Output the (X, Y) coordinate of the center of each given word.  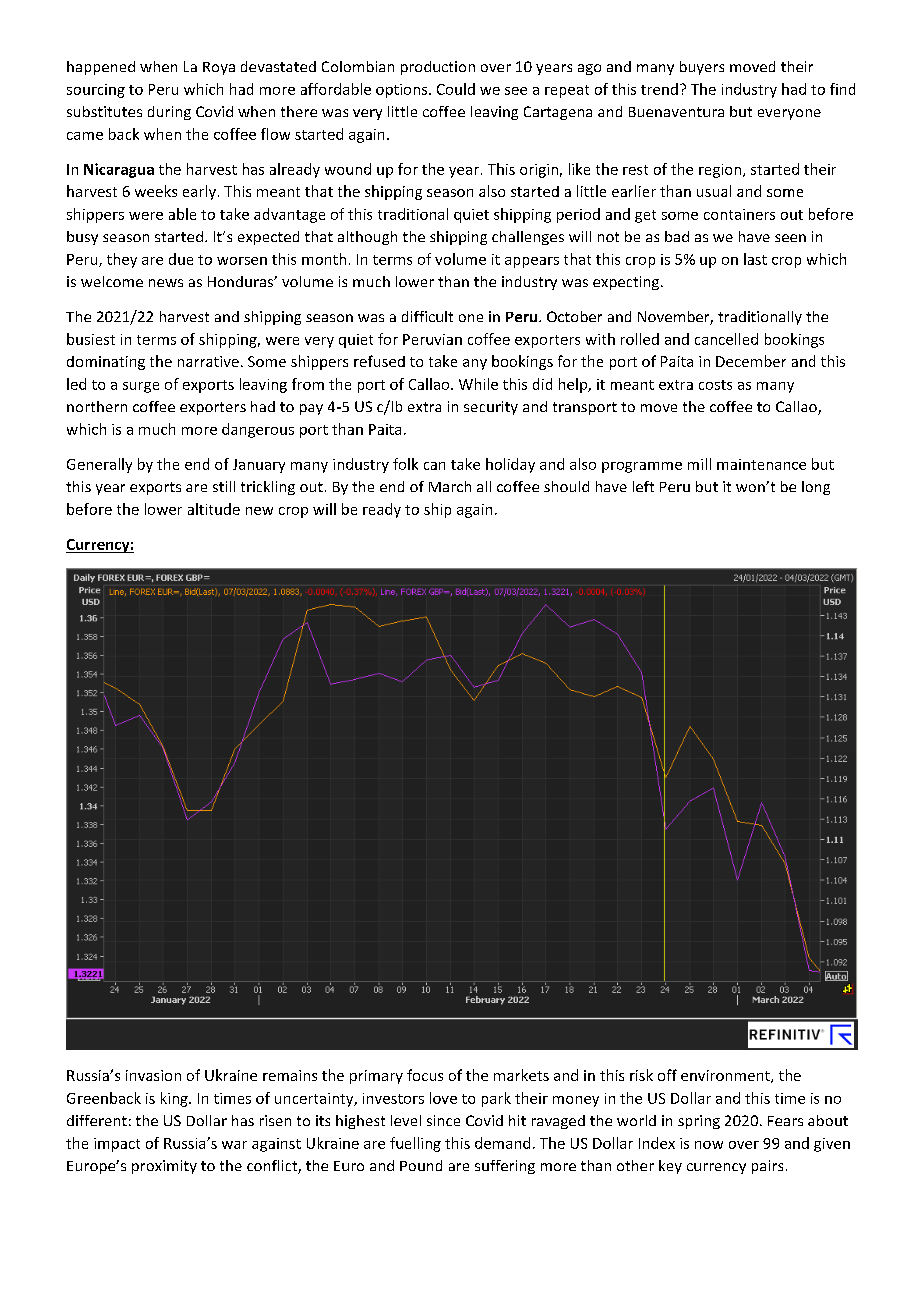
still (224, 486)
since (443, 1120)
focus (425, 1075)
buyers (702, 68)
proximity (164, 1167)
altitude (214, 509)
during (169, 113)
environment (726, 1076)
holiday (510, 465)
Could (456, 89)
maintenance (761, 464)
